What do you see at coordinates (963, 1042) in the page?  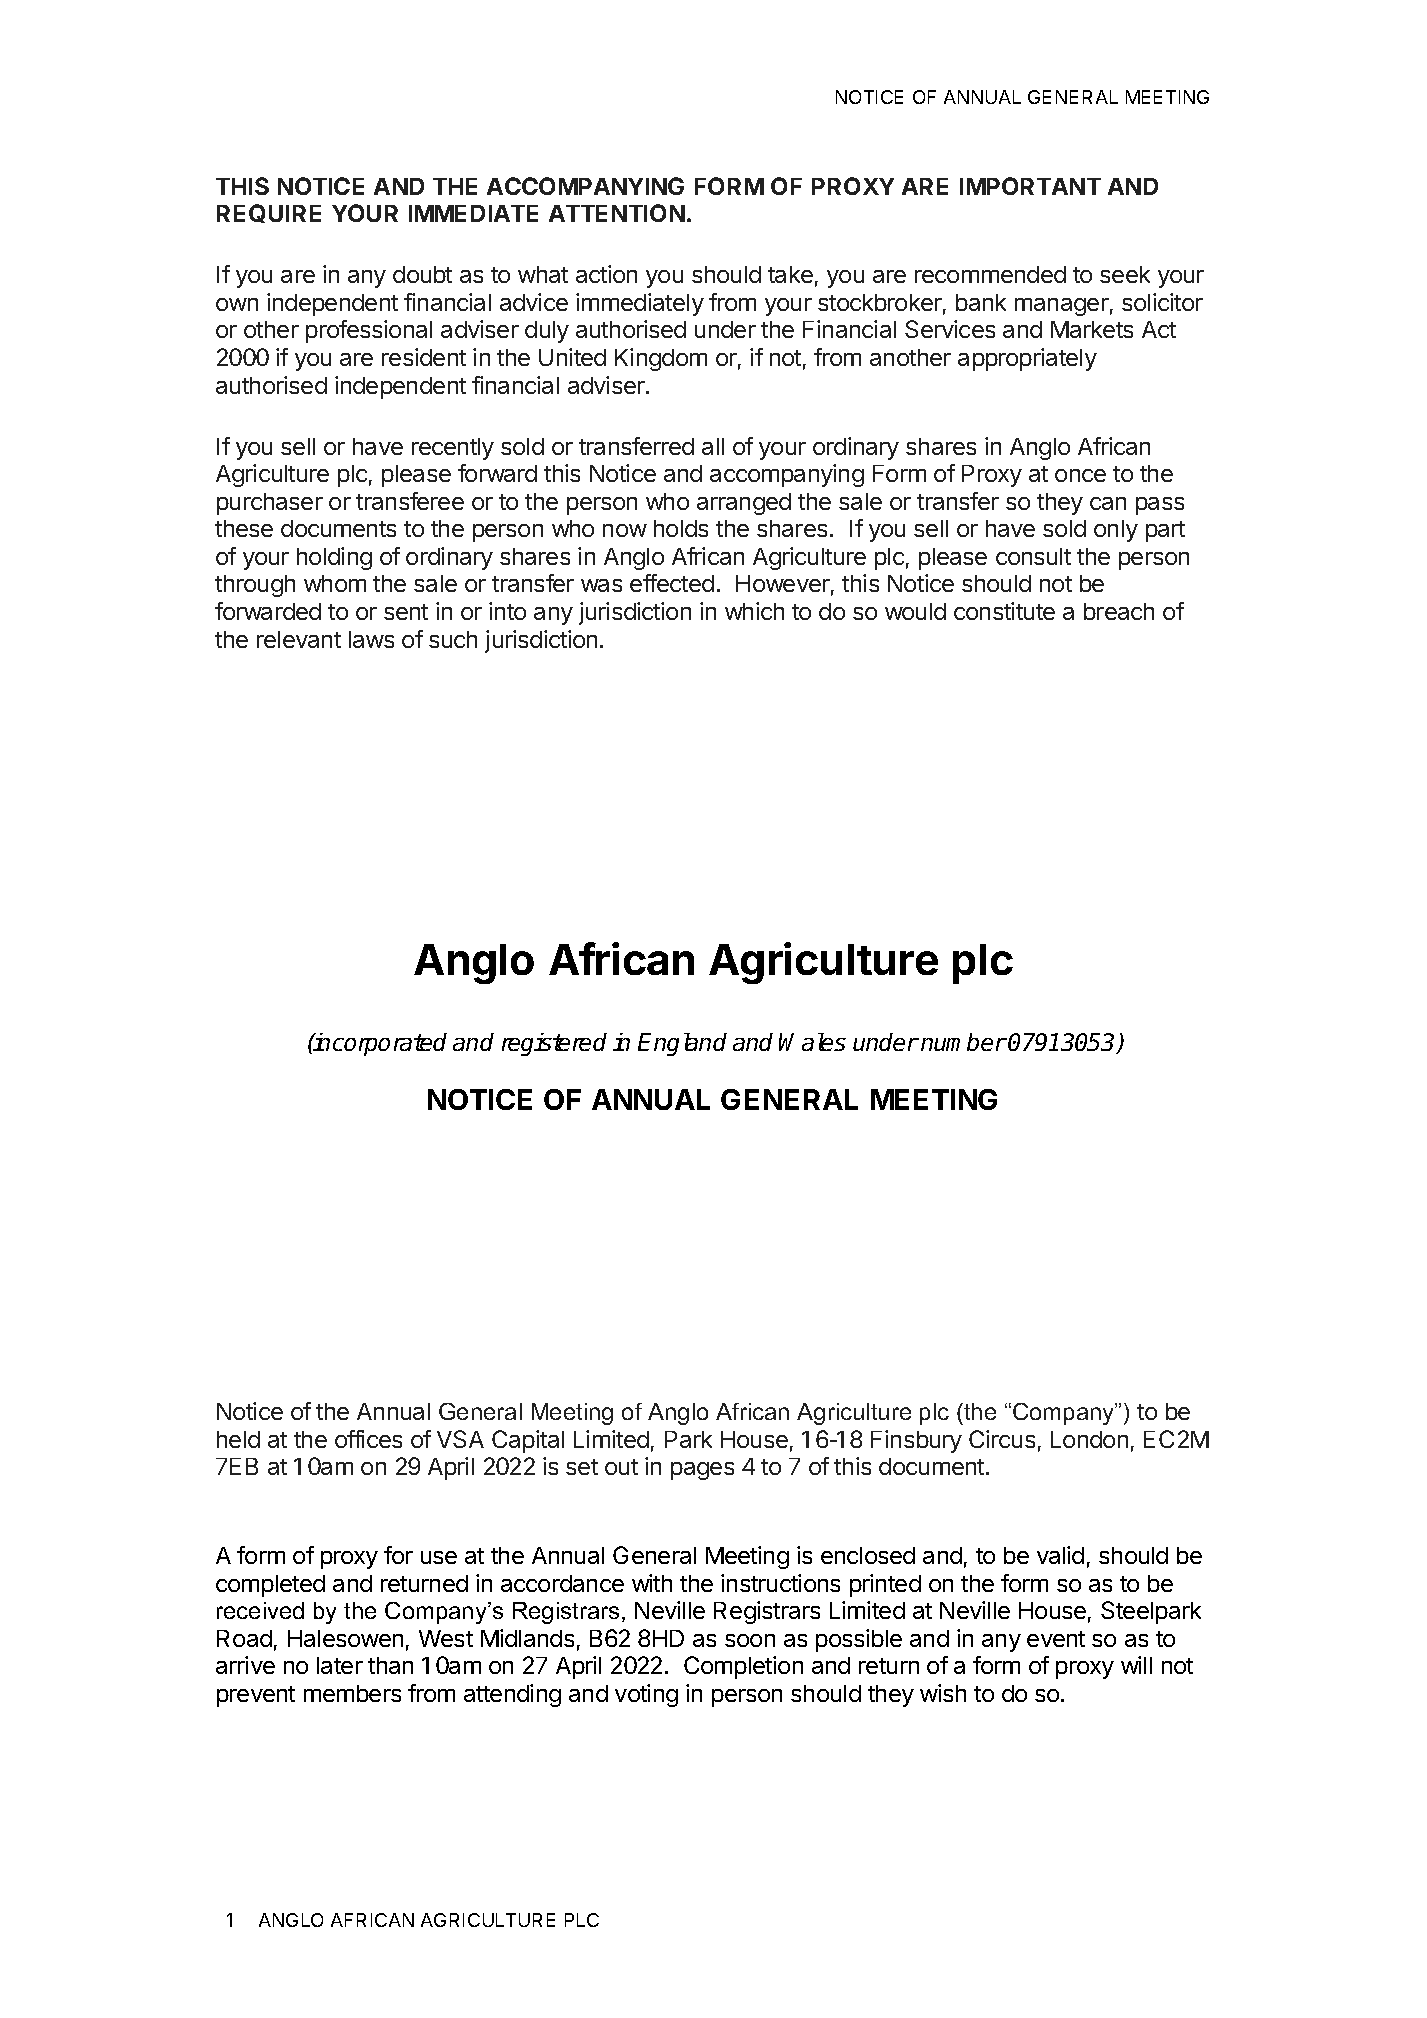 I see `number` at bounding box center [963, 1042].
